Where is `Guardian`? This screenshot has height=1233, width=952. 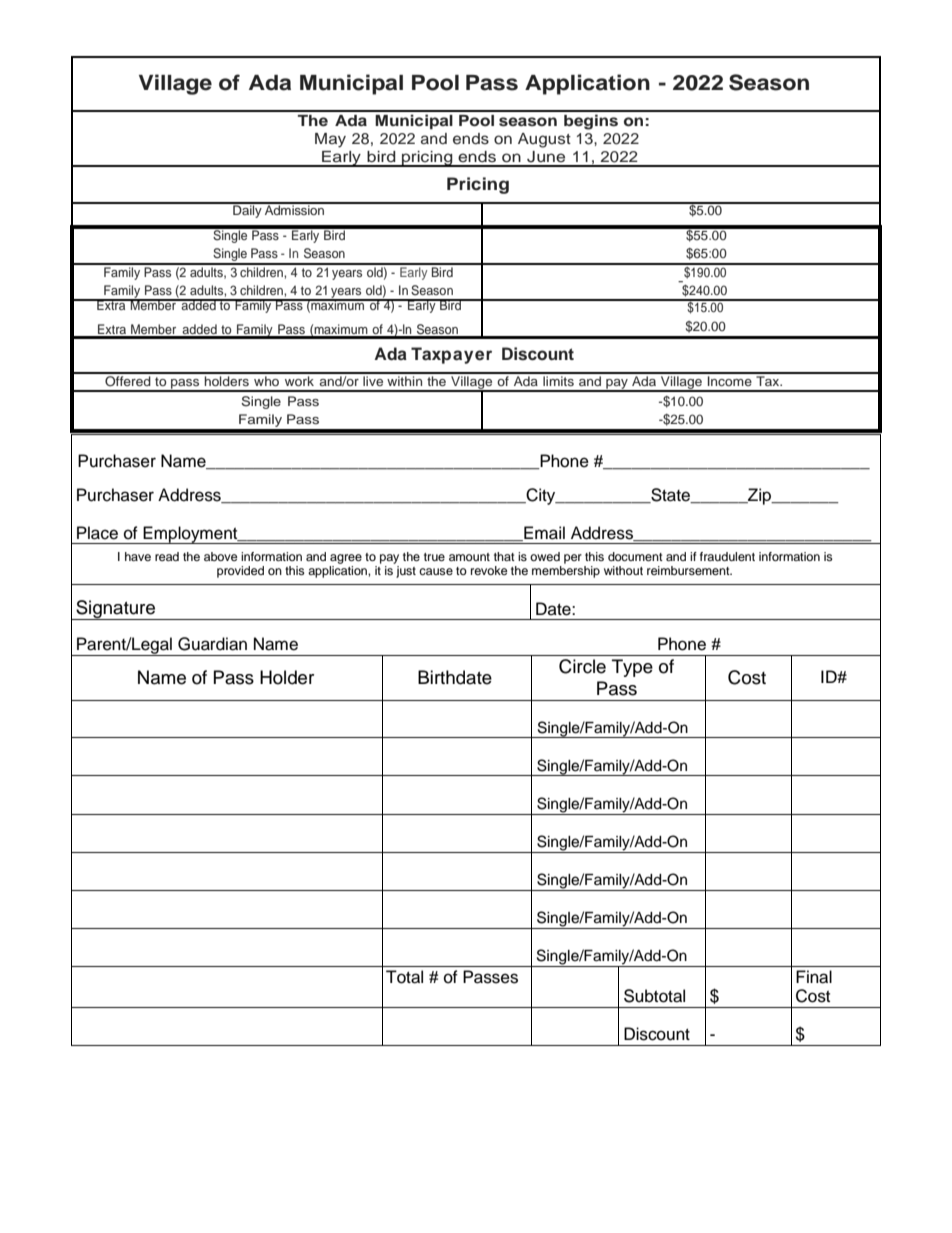
Guardian is located at coordinates (212, 644).
